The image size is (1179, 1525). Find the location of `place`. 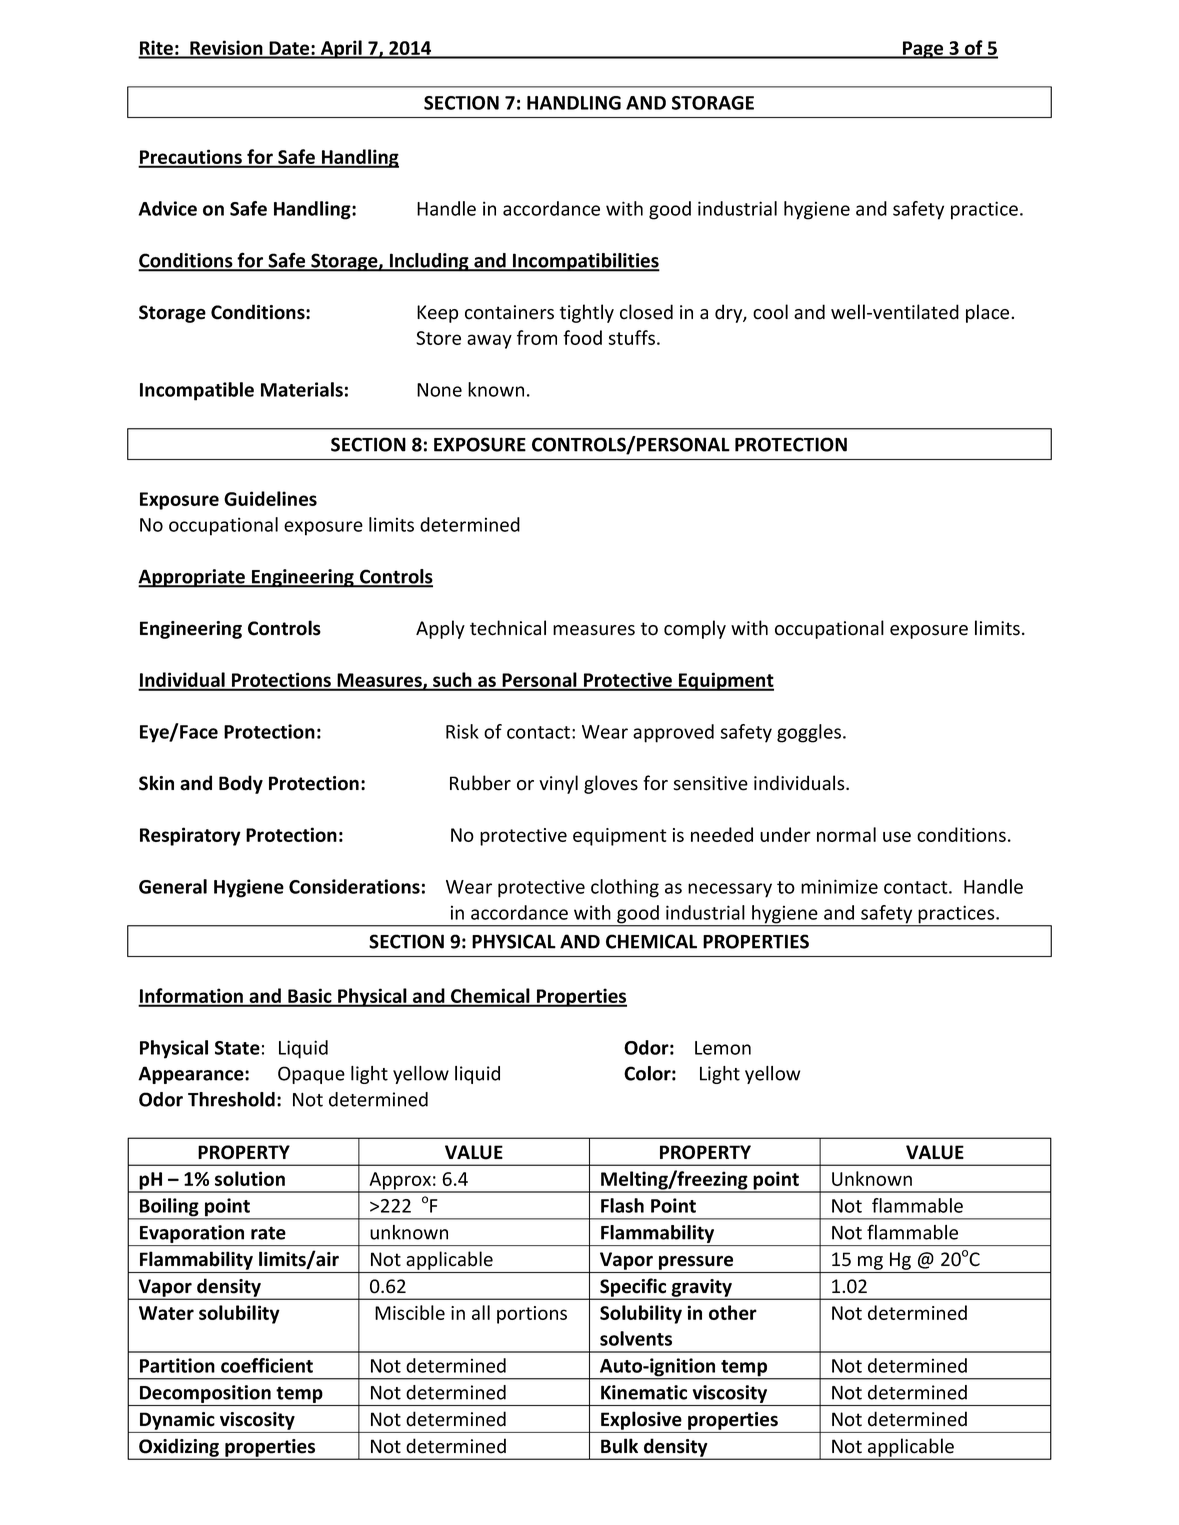

place is located at coordinates (989, 313).
